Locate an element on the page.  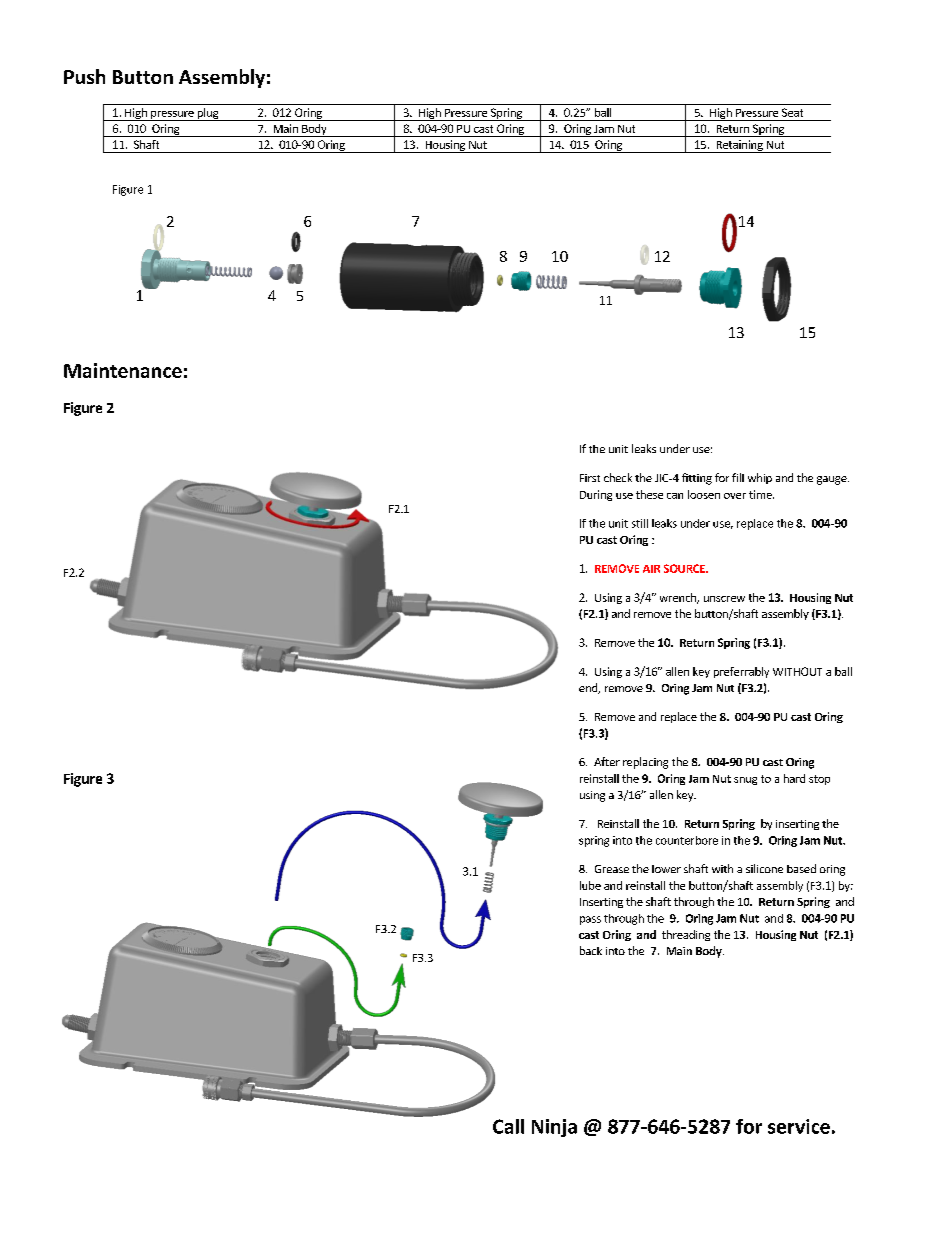
Call is located at coordinates (508, 1126).
